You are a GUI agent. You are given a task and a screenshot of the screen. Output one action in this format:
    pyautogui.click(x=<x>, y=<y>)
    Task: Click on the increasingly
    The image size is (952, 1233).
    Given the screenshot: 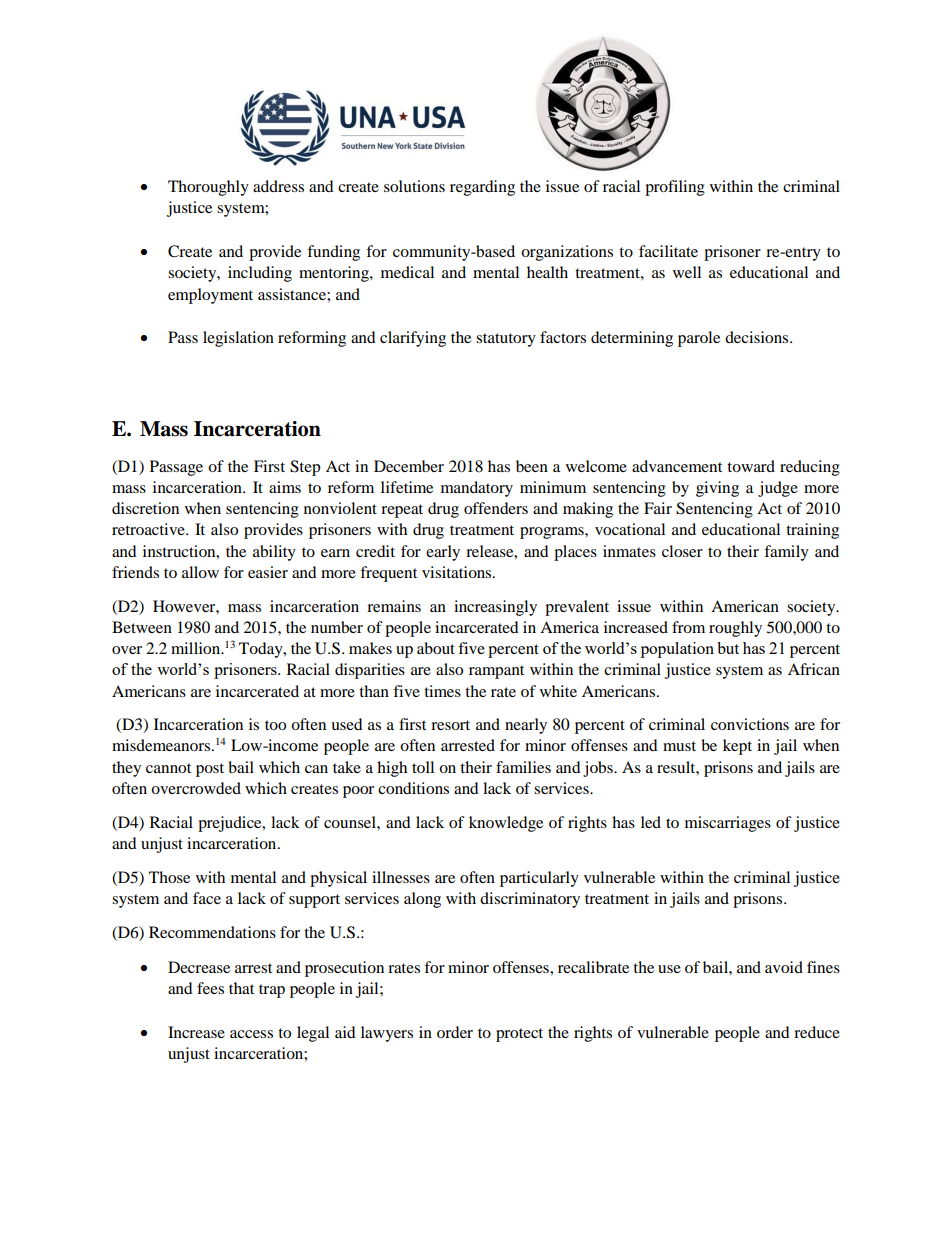 What is the action you would take?
    pyautogui.click(x=495, y=608)
